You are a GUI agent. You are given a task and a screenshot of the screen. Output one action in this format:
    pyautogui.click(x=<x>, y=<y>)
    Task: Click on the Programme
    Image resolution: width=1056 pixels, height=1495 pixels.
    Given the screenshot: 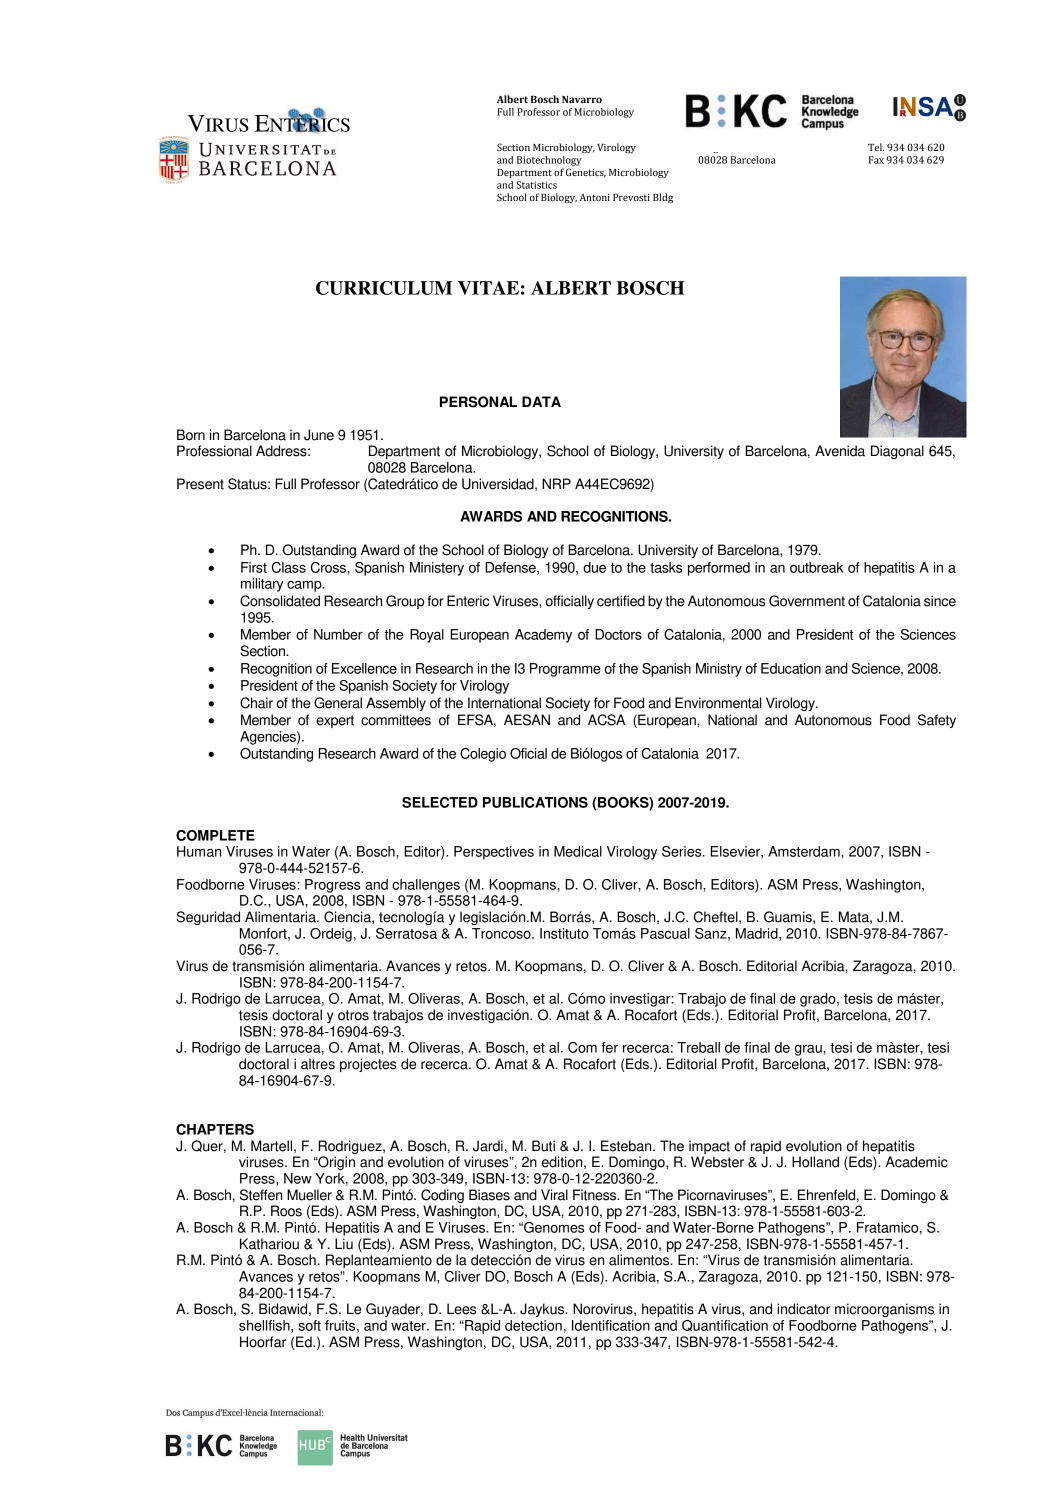 What is the action you would take?
    pyautogui.click(x=565, y=670)
